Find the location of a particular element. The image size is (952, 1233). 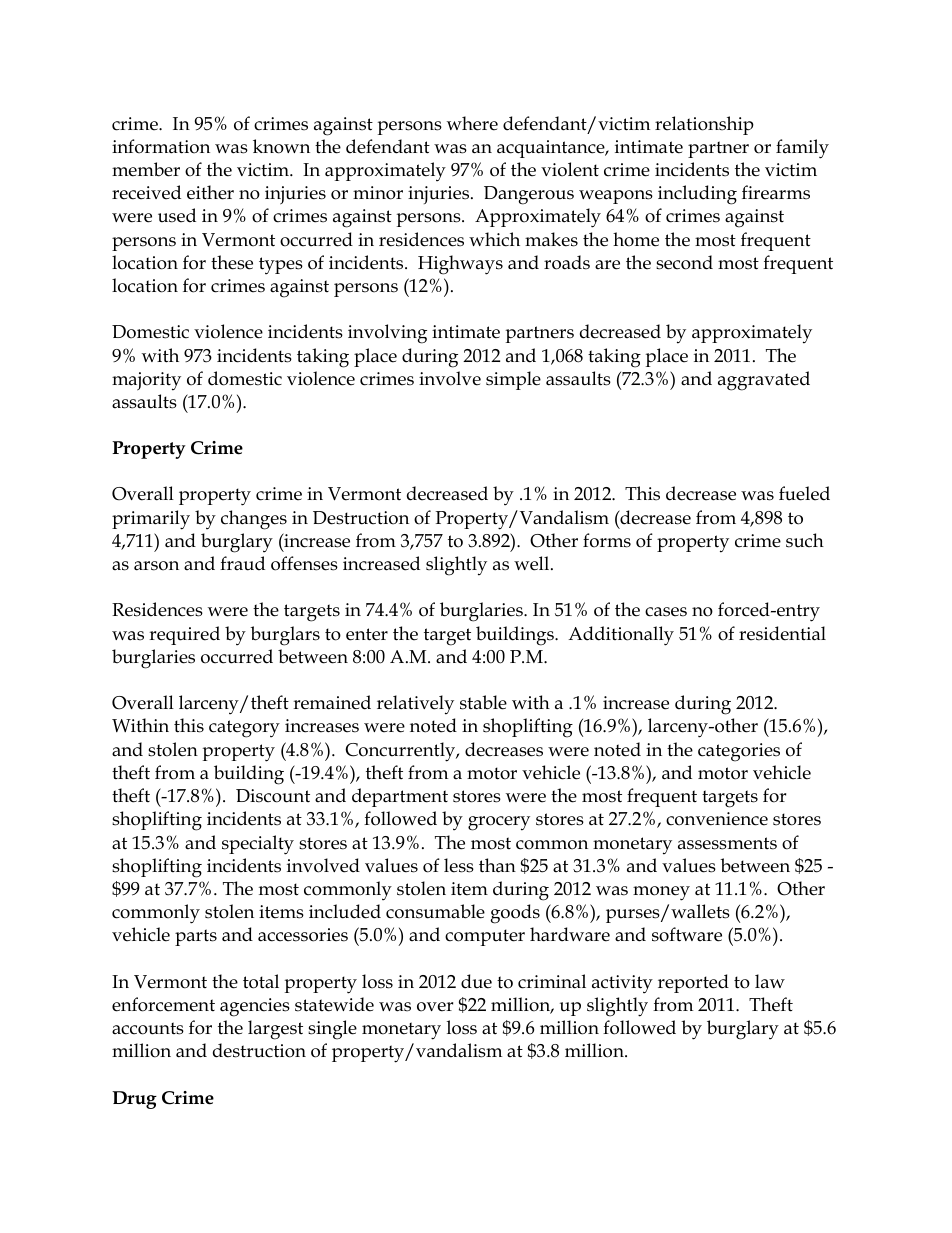

required is located at coordinates (184, 635).
